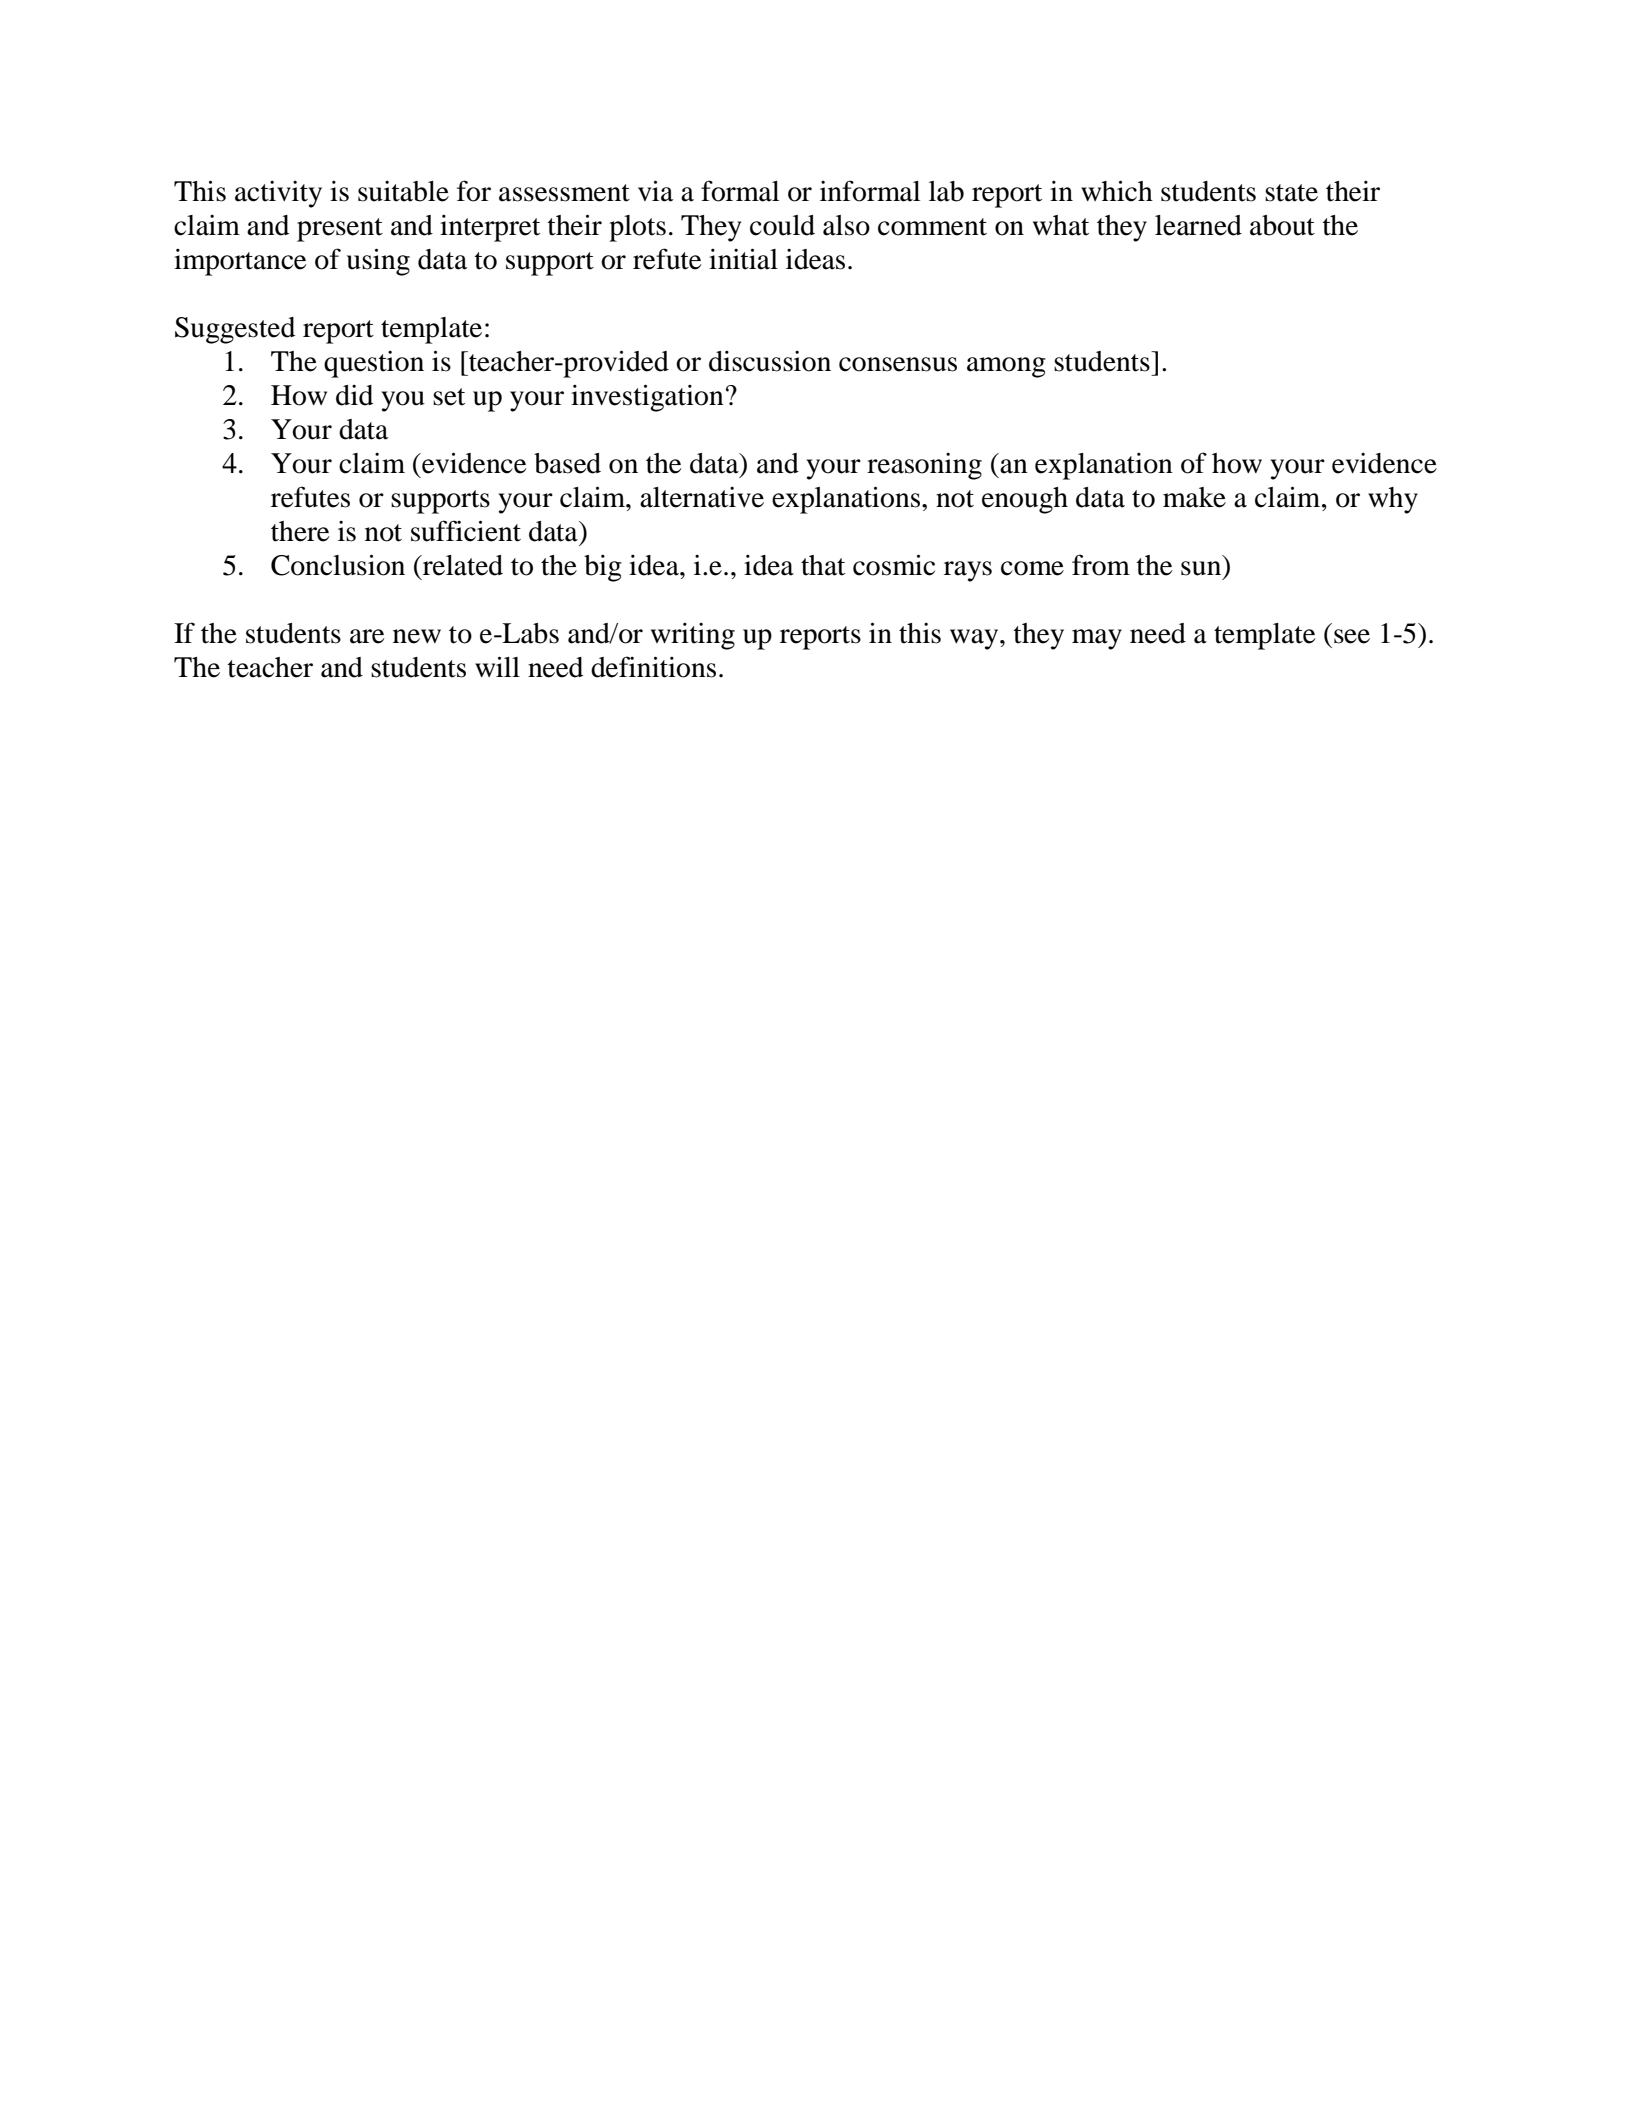 Image resolution: width=1644 pixels, height=2128 pixels. What do you see at coordinates (300, 531) in the document?
I see `there` at bounding box center [300, 531].
